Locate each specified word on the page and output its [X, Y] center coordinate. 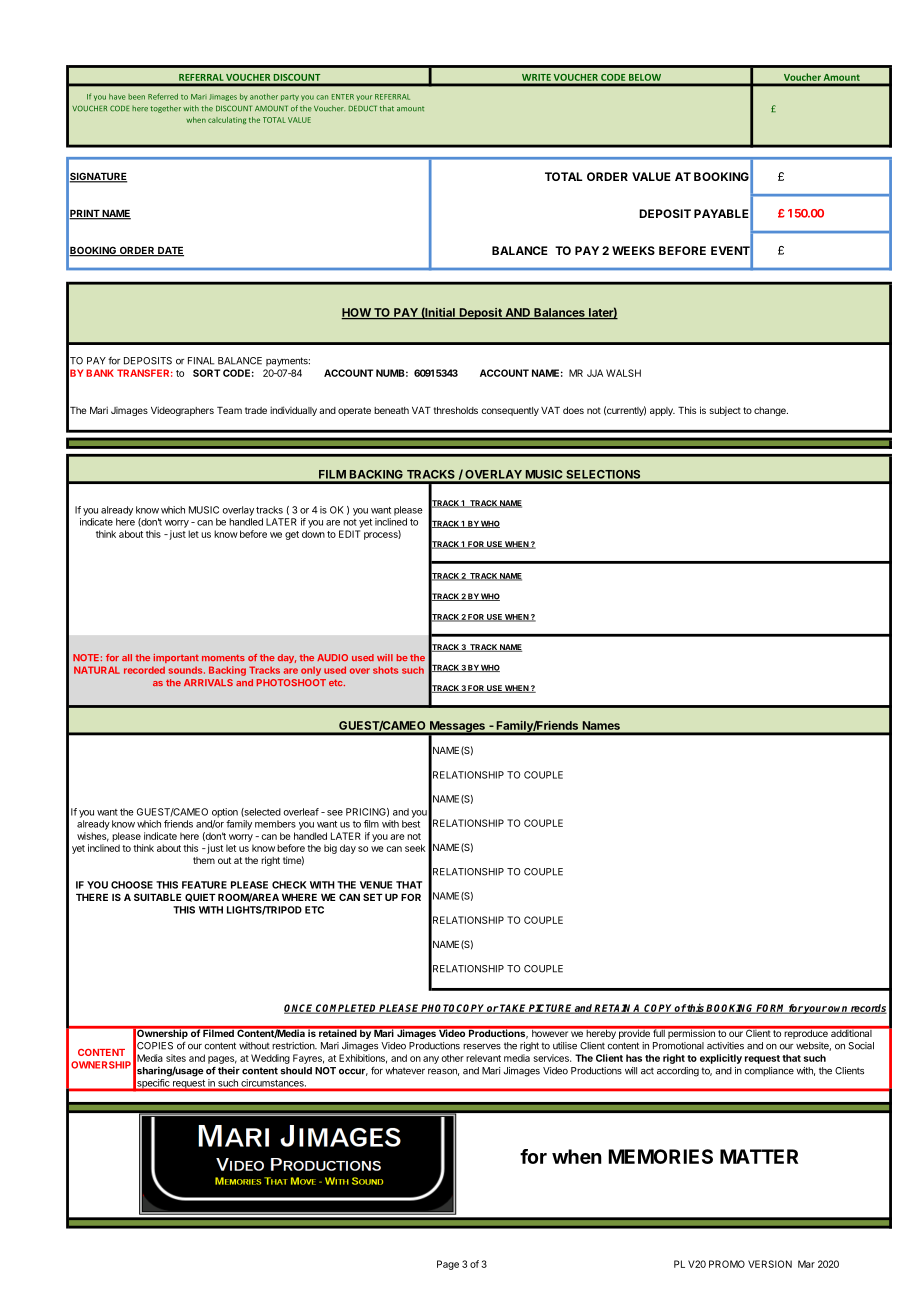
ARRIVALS [208, 682]
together [165, 109]
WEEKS [633, 250]
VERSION [770, 1264]
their [229, 1071]
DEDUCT [363, 108]
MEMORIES [660, 1156]
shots [385, 670]
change [771, 411]
